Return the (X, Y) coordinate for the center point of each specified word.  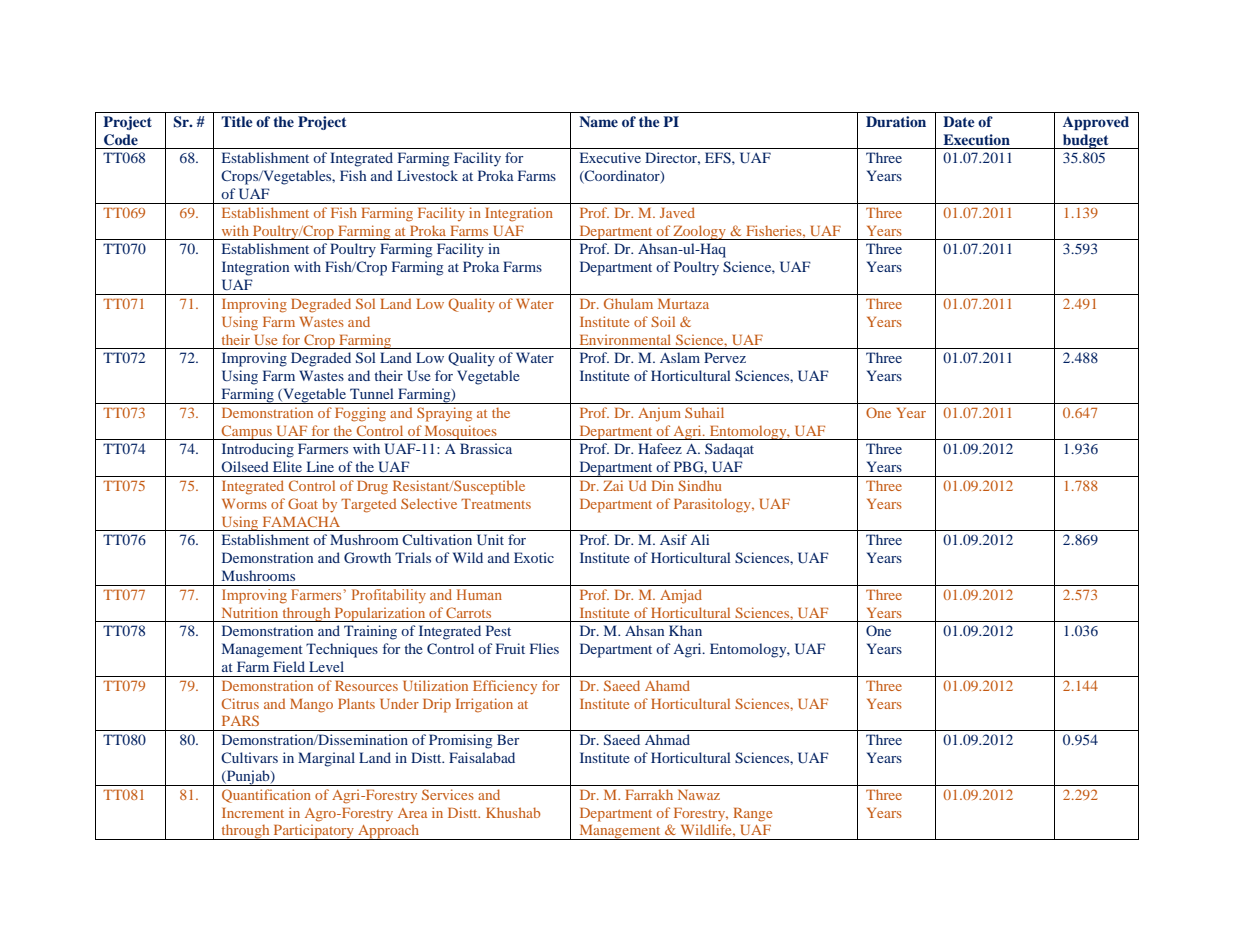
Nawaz (699, 795)
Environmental (625, 339)
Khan (685, 630)
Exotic (534, 557)
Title (237, 121)
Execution (976, 139)
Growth (367, 557)
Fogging (360, 414)
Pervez (725, 357)
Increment (253, 813)
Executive (610, 157)
